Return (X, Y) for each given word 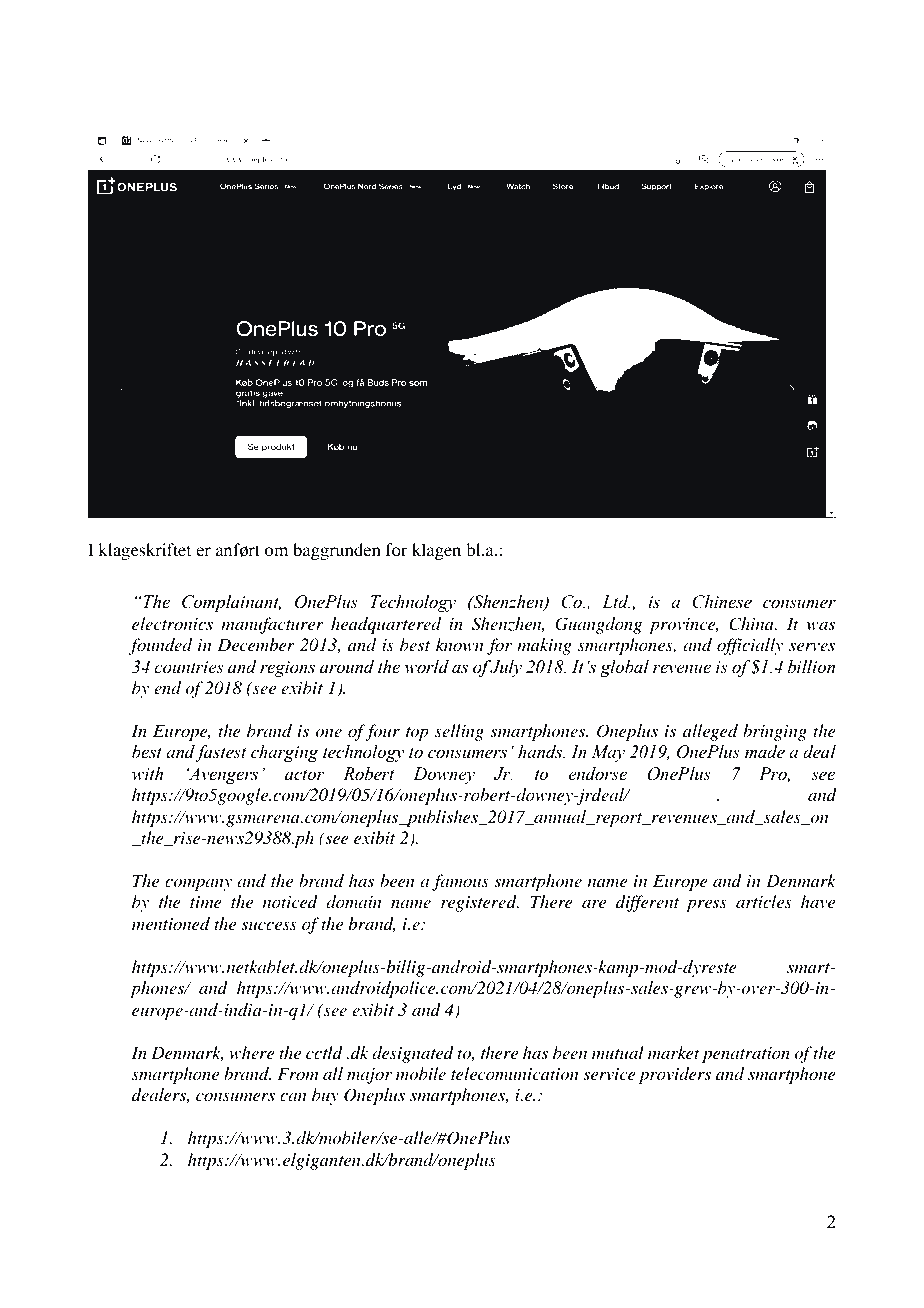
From (297, 1073)
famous (460, 882)
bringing (775, 732)
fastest (221, 753)
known (460, 644)
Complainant (231, 603)
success (269, 925)
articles (764, 901)
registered (480, 903)
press (706, 905)
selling (459, 732)
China (752, 624)
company (198, 884)
